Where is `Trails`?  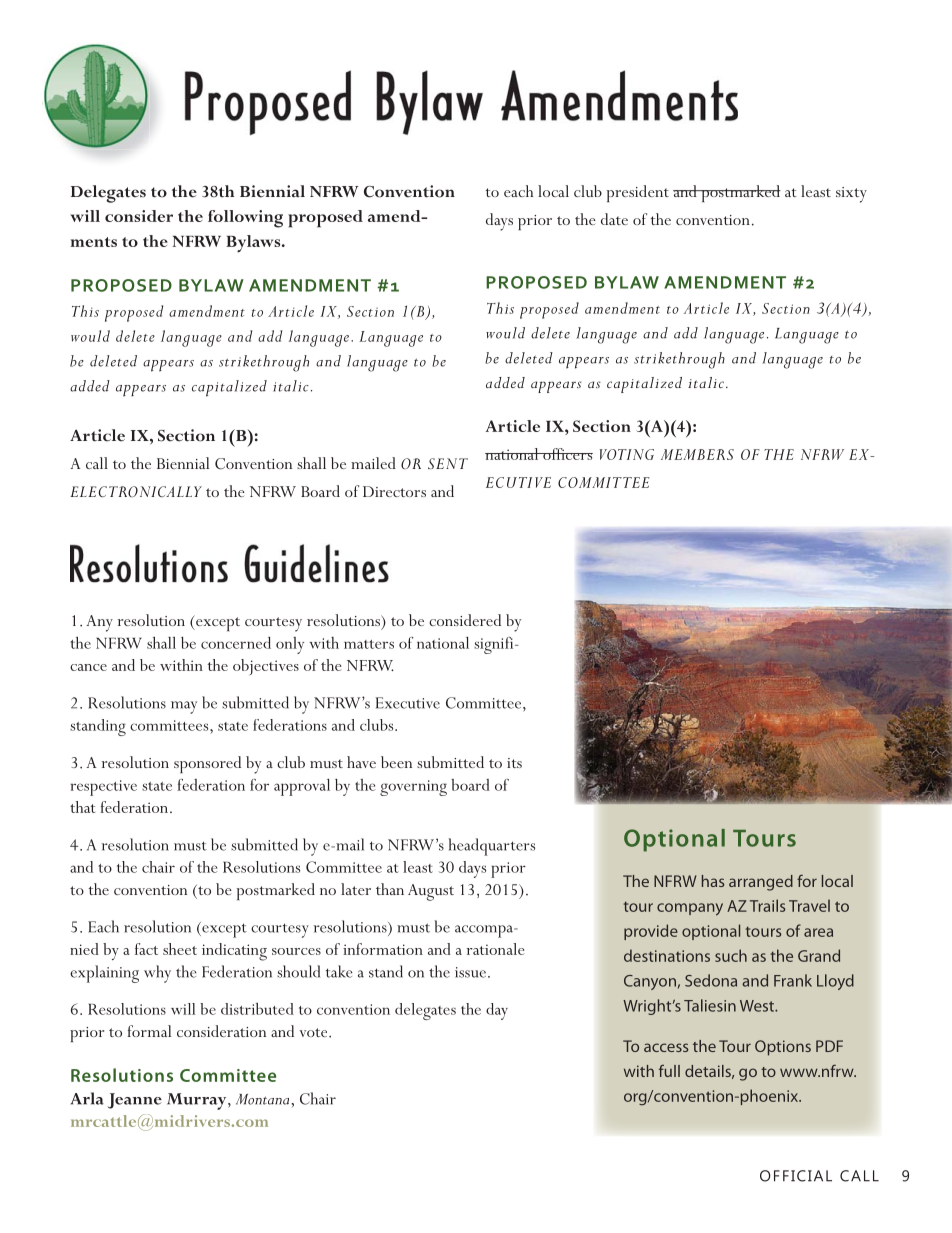 Trails is located at coordinates (768, 905).
